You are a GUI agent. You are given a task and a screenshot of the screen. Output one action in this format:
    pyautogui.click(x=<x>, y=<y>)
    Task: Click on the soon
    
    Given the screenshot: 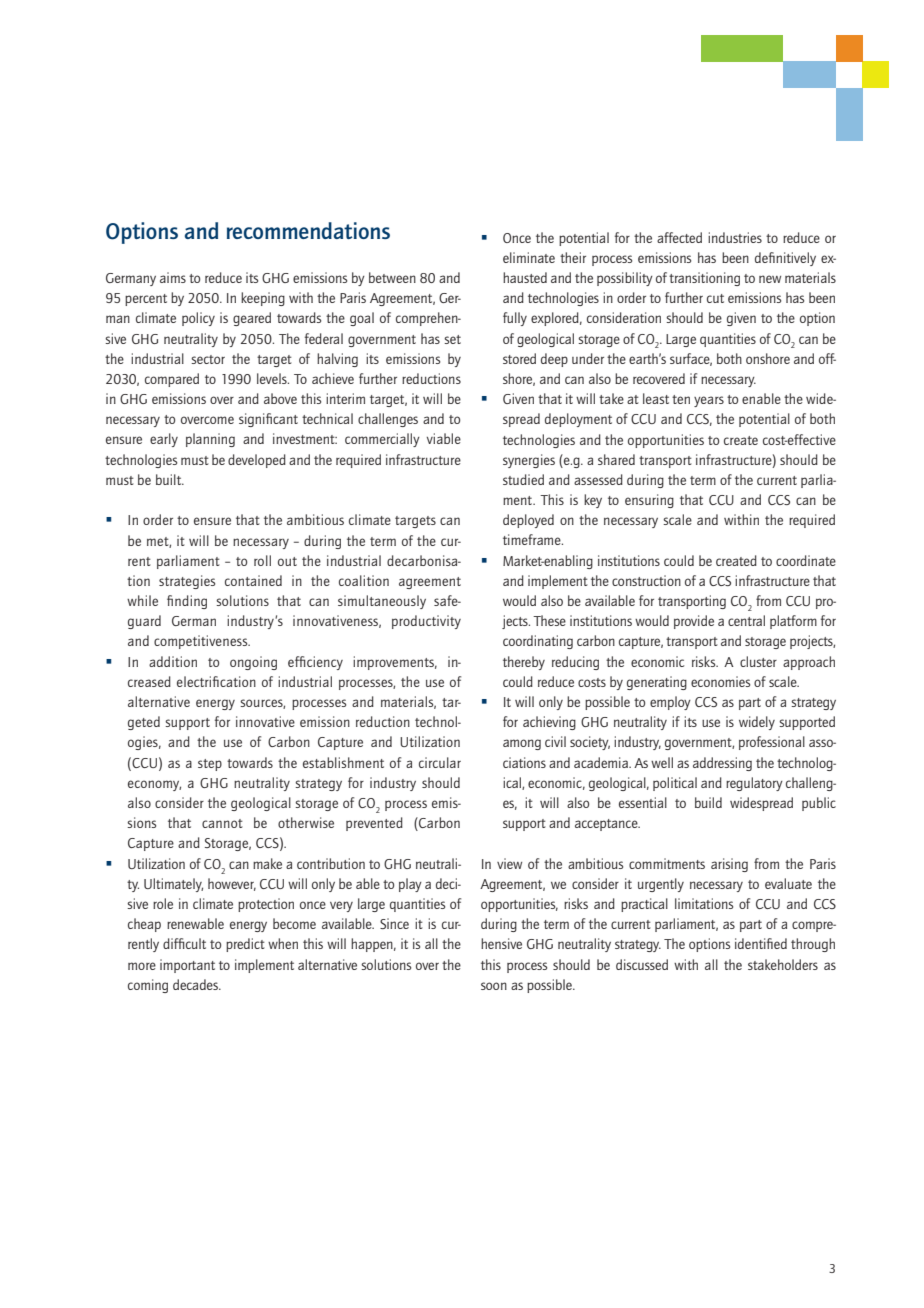 What is the action you would take?
    pyautogui.click(x=494, y=986)
